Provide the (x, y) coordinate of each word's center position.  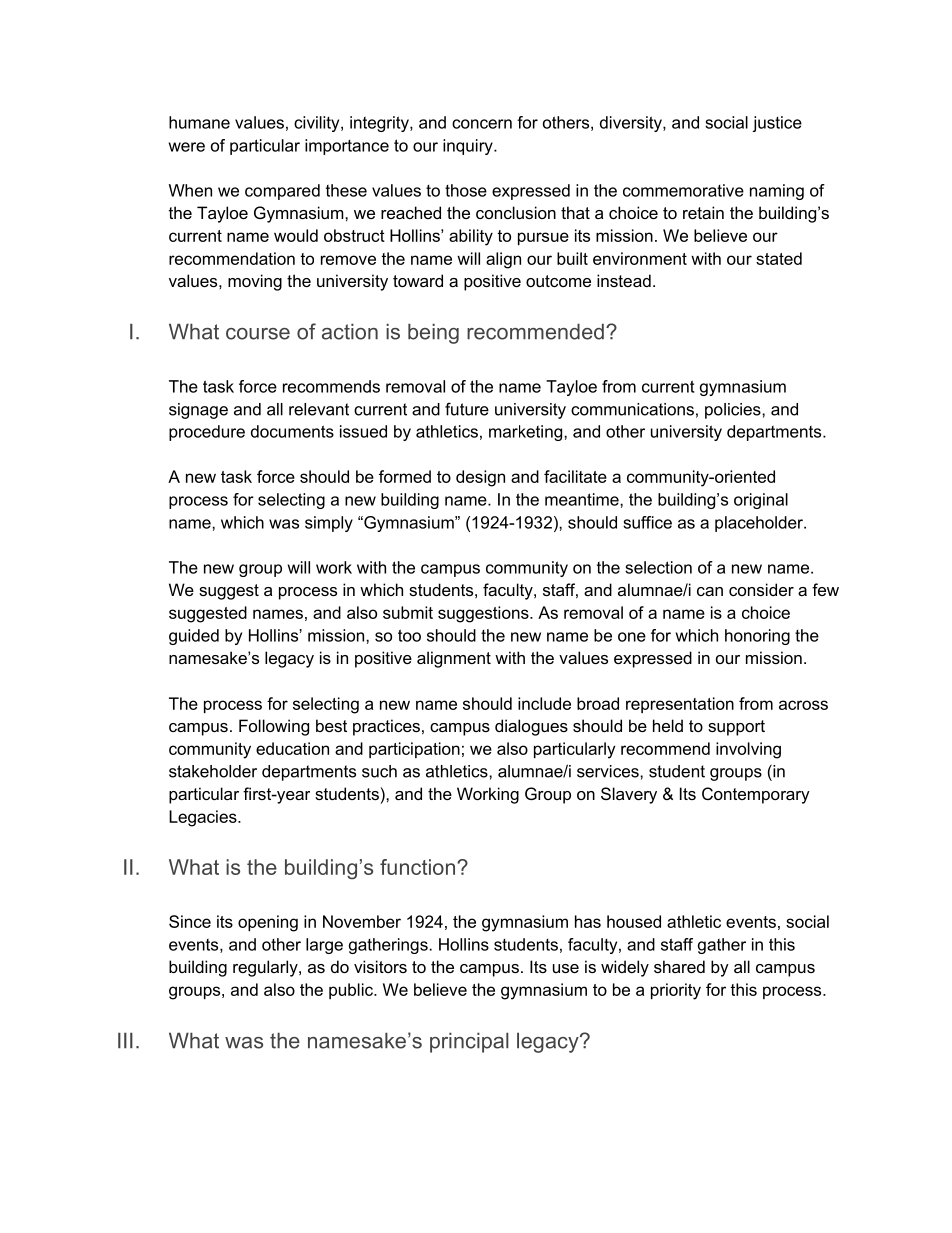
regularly (266, 968)
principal (469, 1042)
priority (676, 991)
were (187, 147)
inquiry (469, 147)
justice (777, 124)
